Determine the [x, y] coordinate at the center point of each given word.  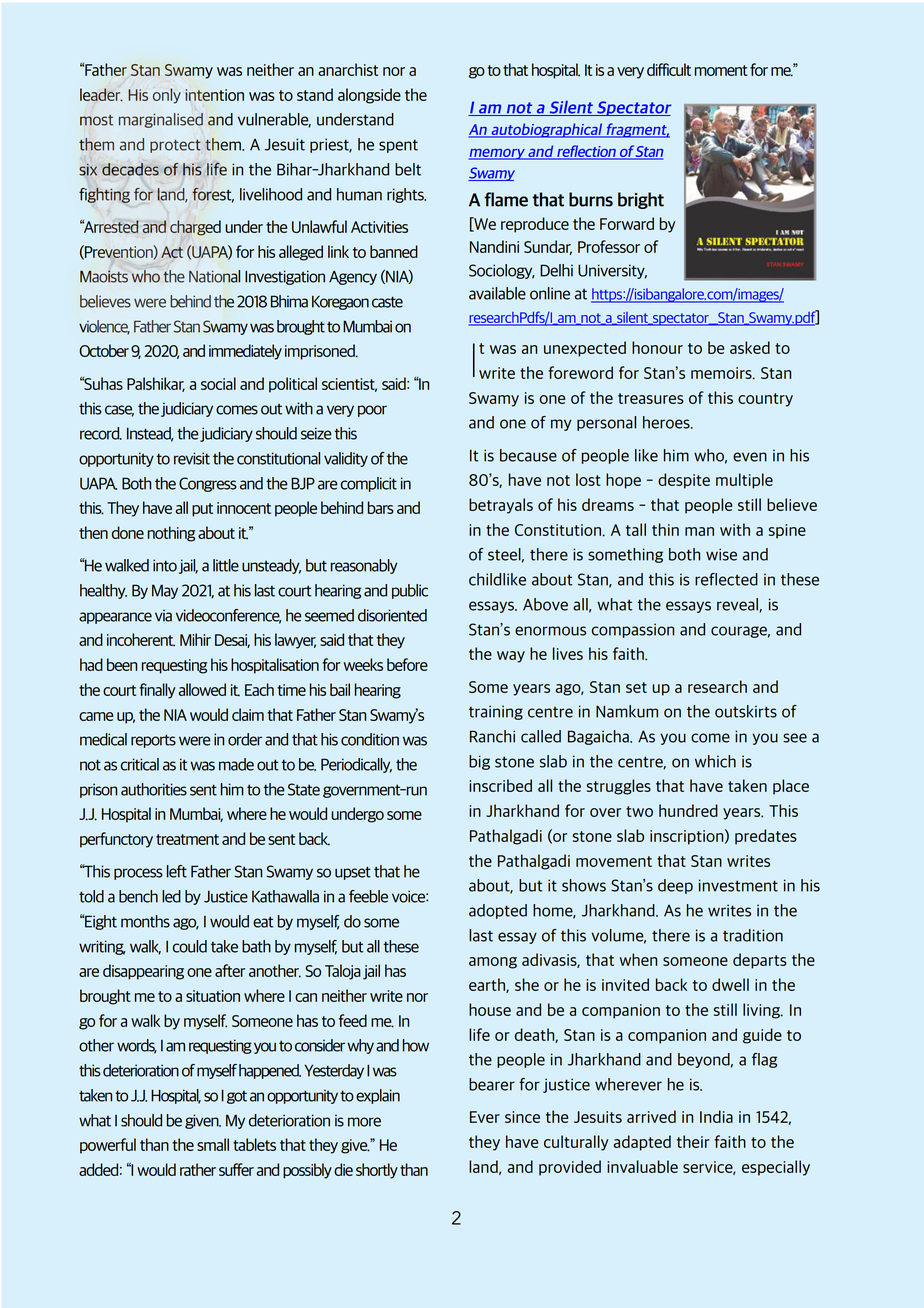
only [167, 96]
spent [398, 146]
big [479, 762]
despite [684, 481]
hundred [688, 810]
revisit [192, 458]
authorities [154, 789]
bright [641, 200]
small [213, 1144]
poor [372, 411]
